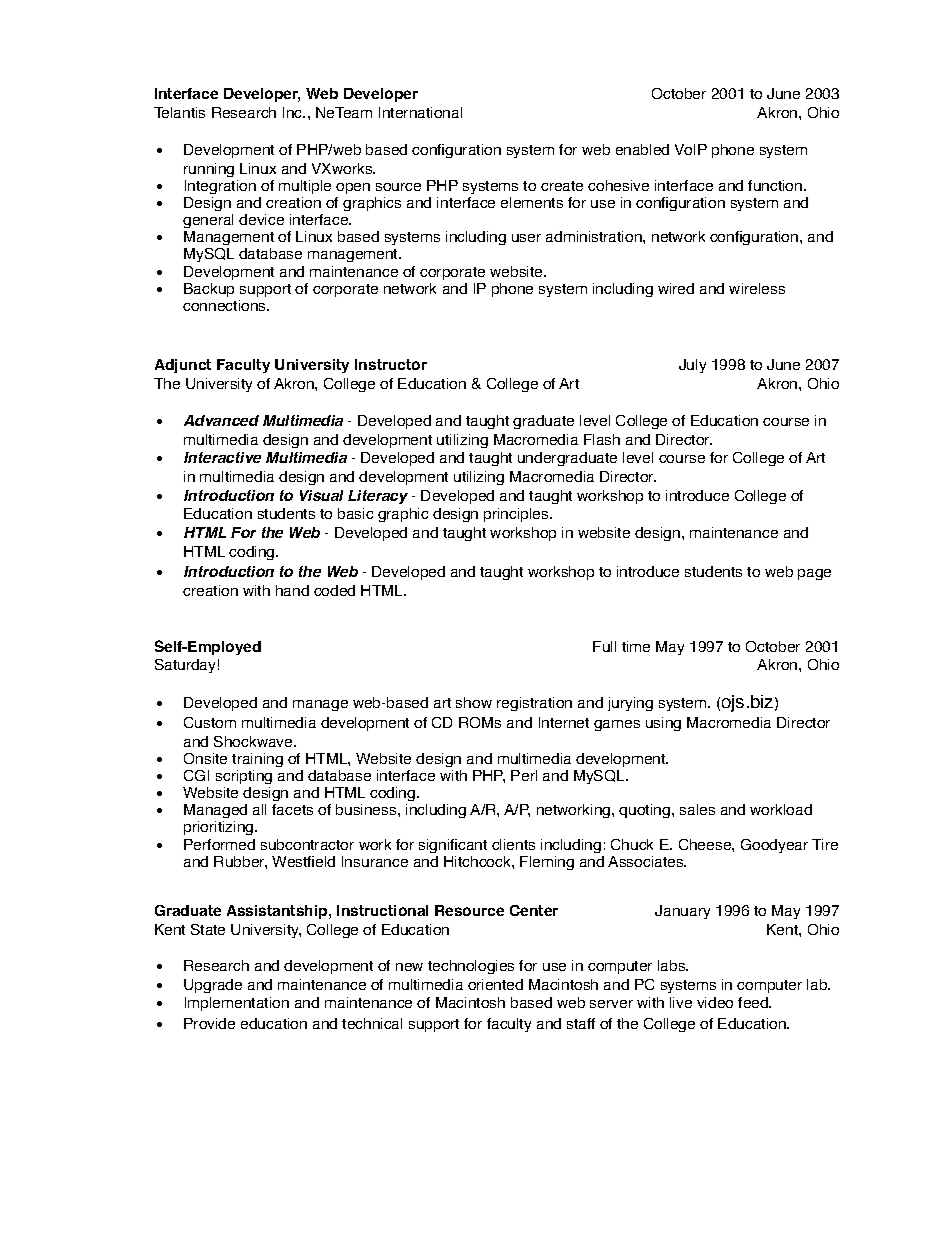 The height and width of the screenshot is (1233, 952). Describe the element at coordinates (562, 186) in the screenshot. I see `create` at that location.
